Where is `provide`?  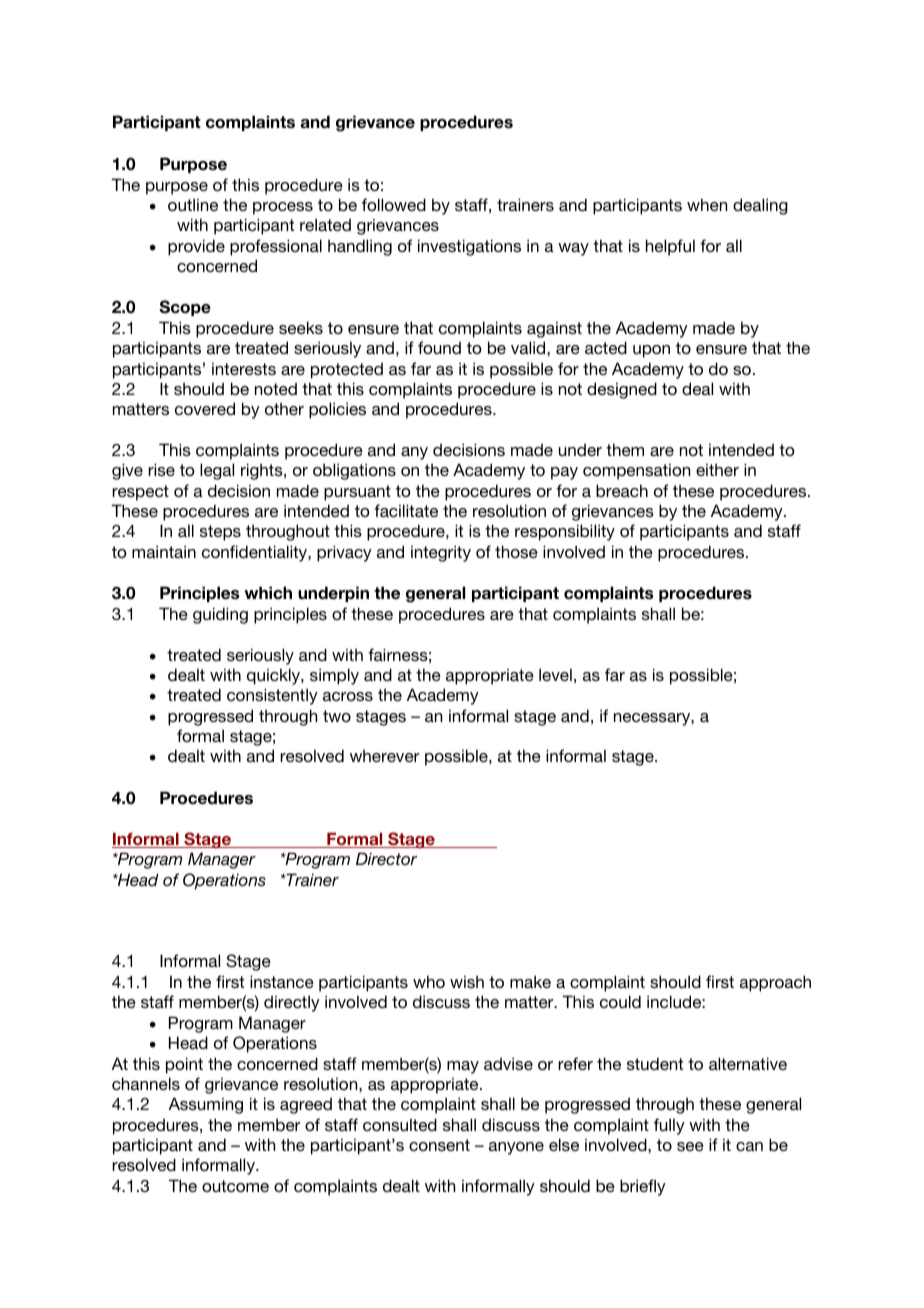
provide is located at coordinates (196, 247).
